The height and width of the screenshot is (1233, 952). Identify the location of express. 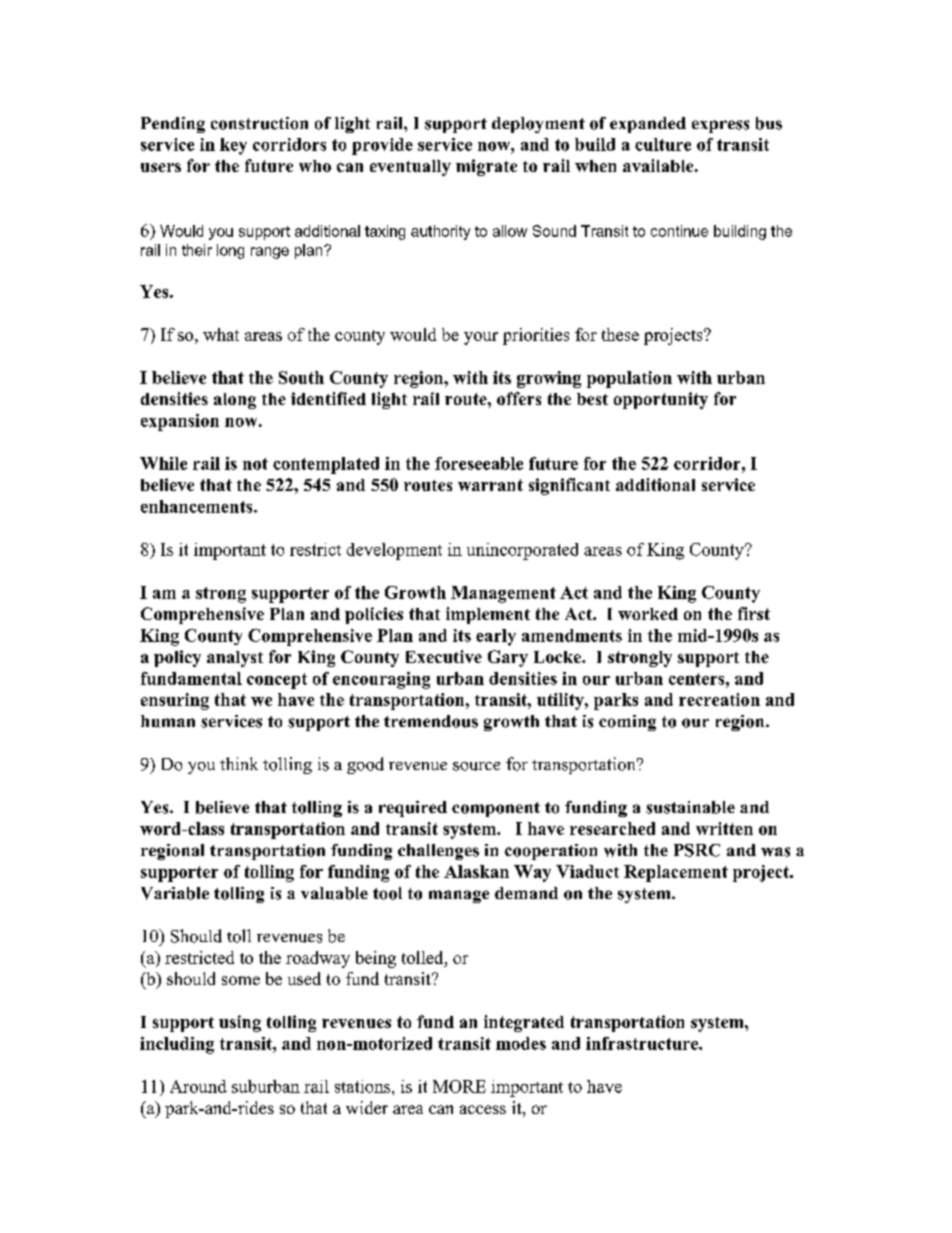
(720, 126).
